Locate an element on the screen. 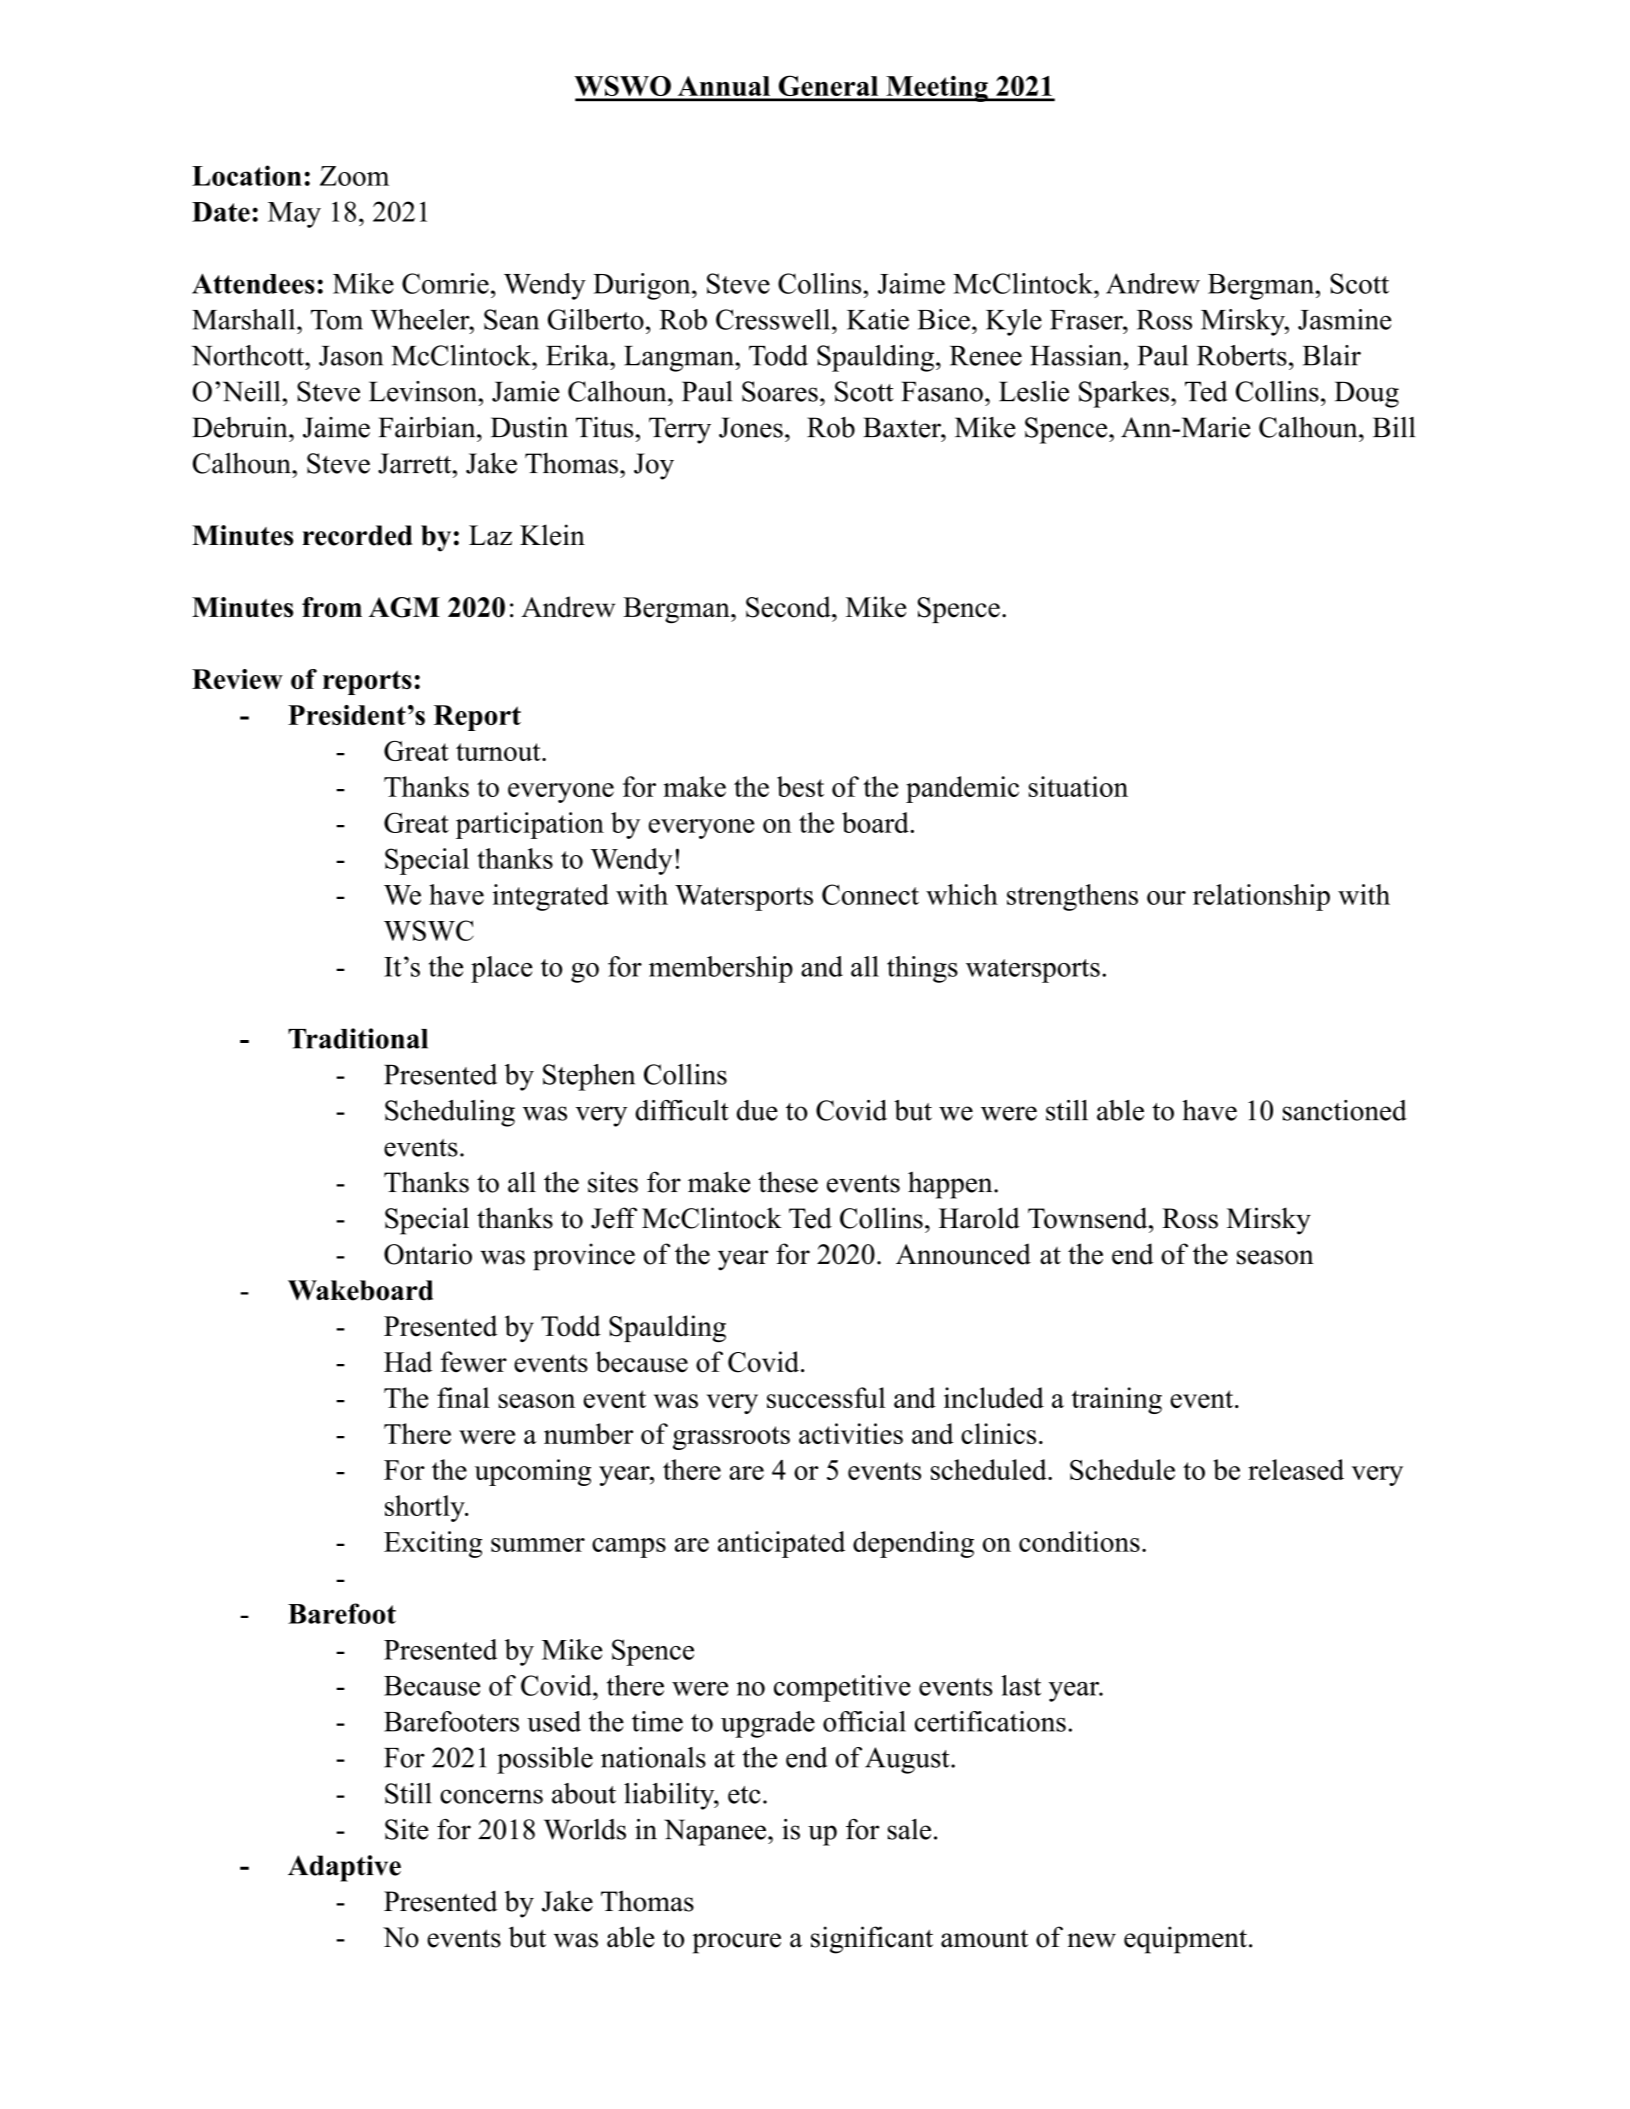 Image resolution: width=1630 pixels, height=2109 pixels. membership is located at coordinates (721, 969).
